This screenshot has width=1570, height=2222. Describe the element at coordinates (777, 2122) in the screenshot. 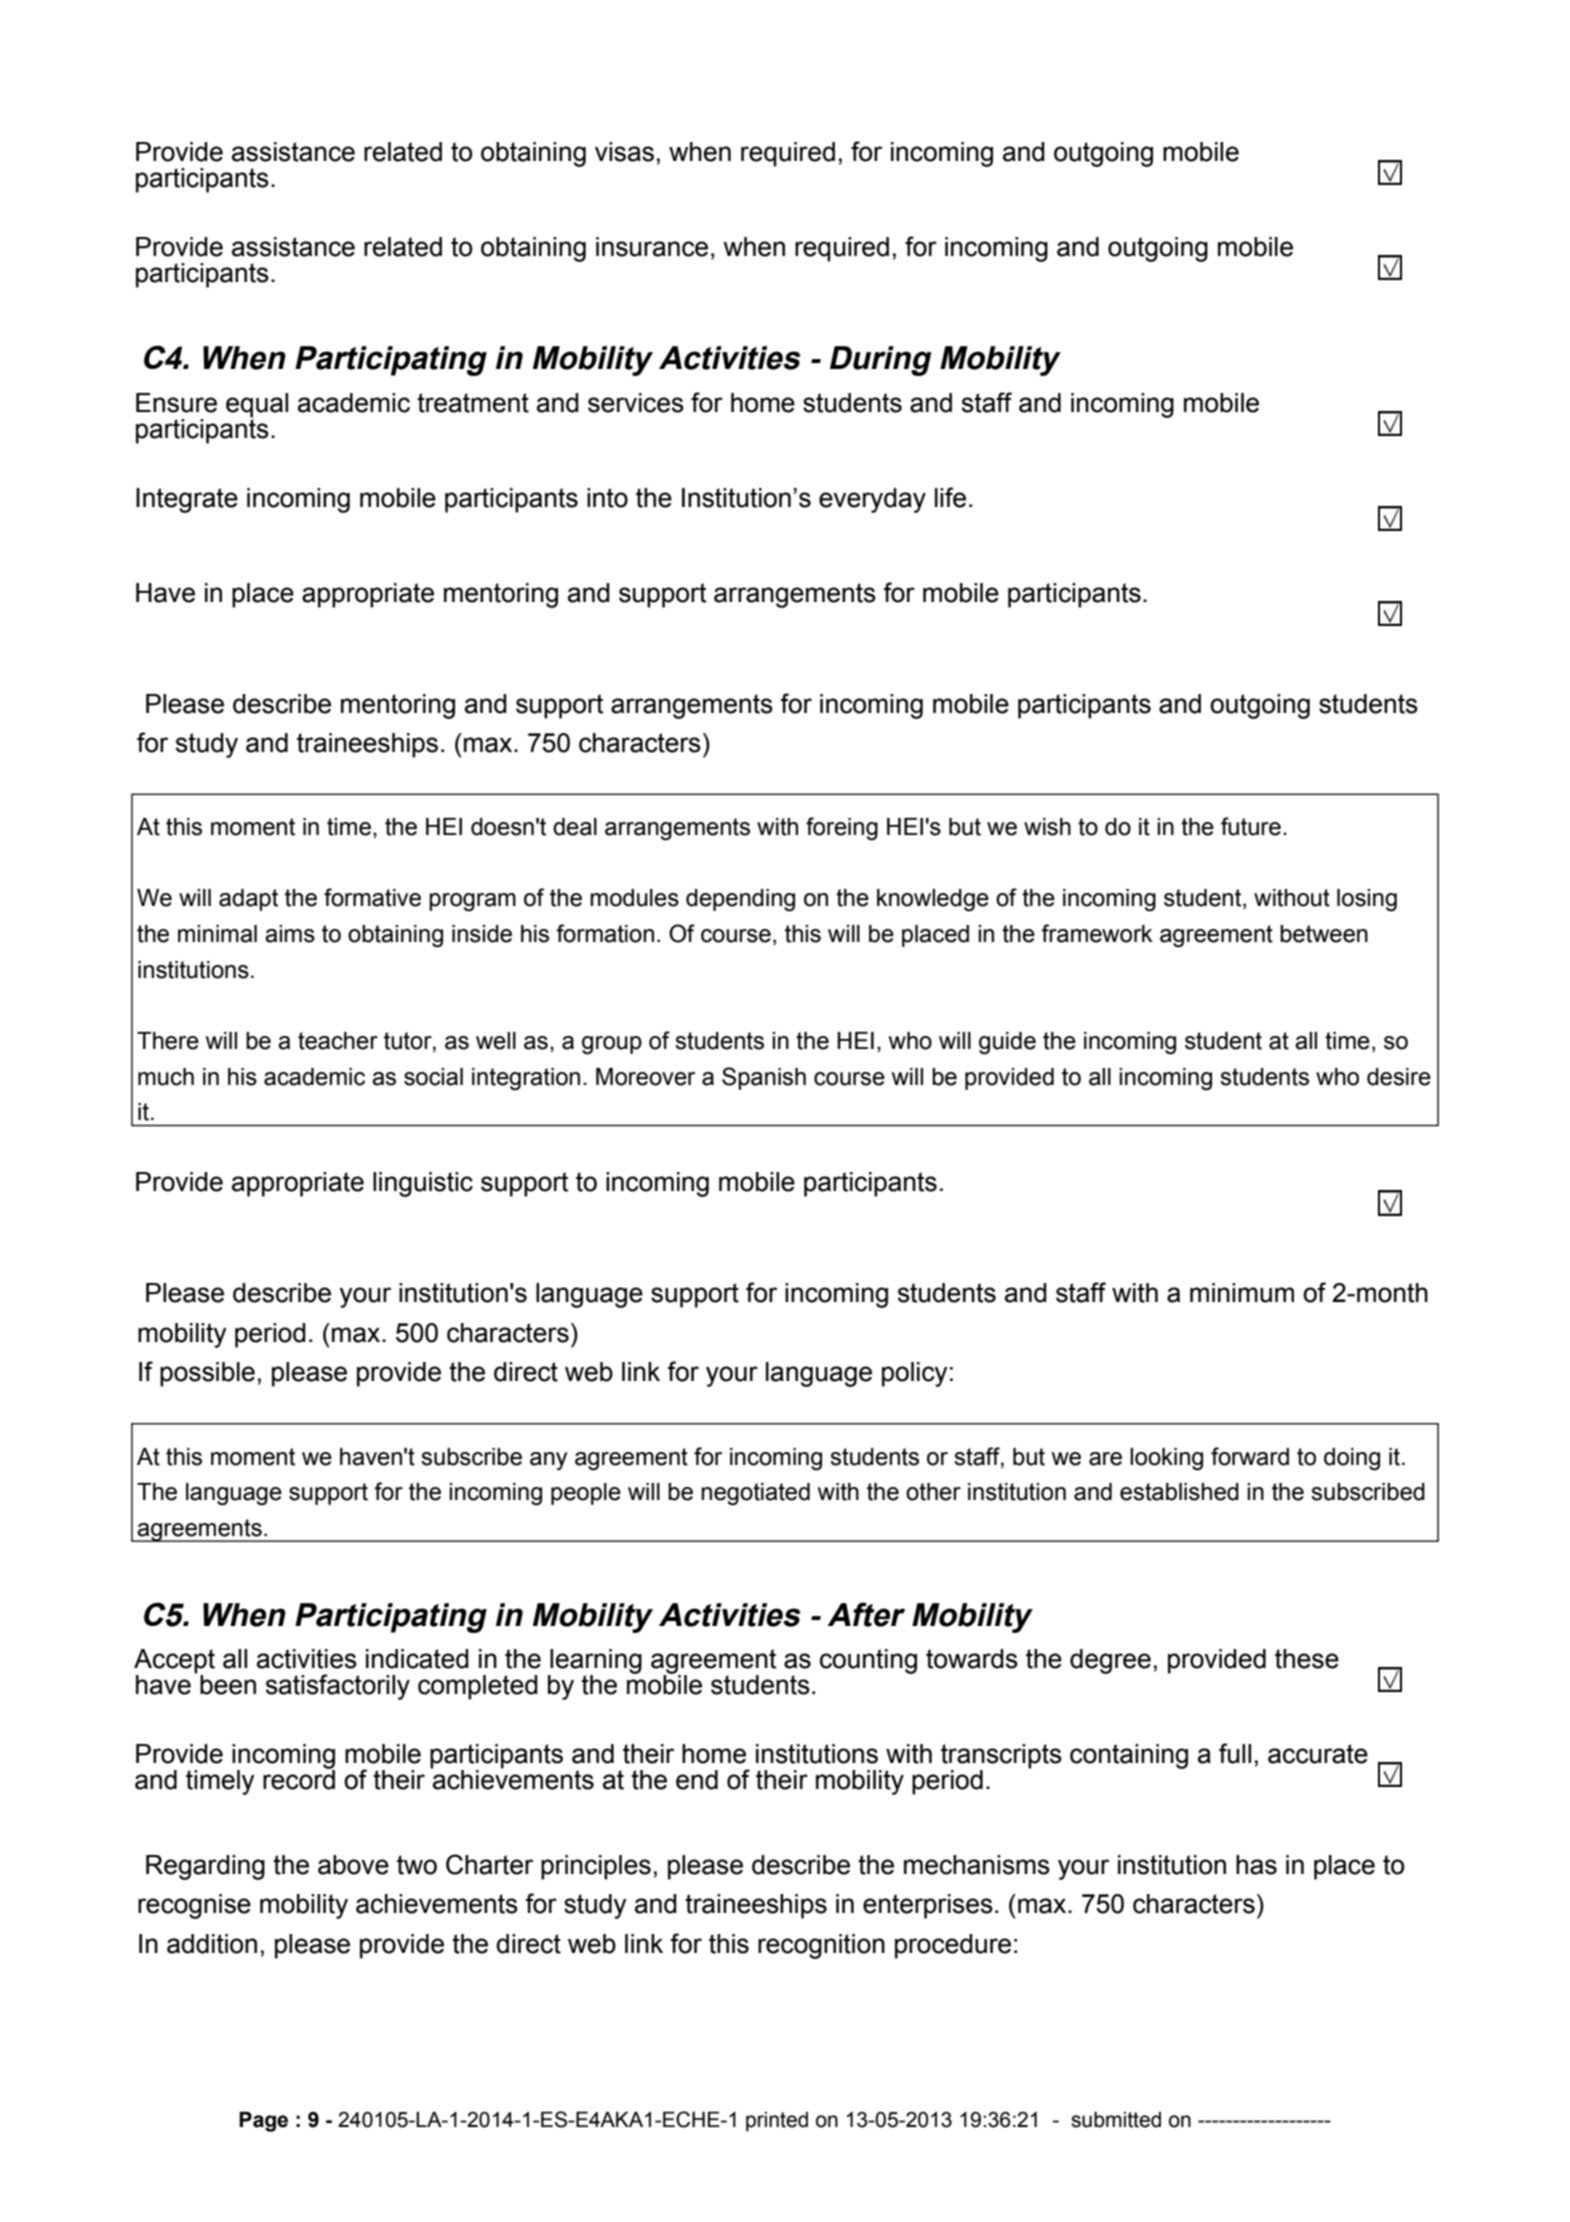

I see `printed` at that location.
